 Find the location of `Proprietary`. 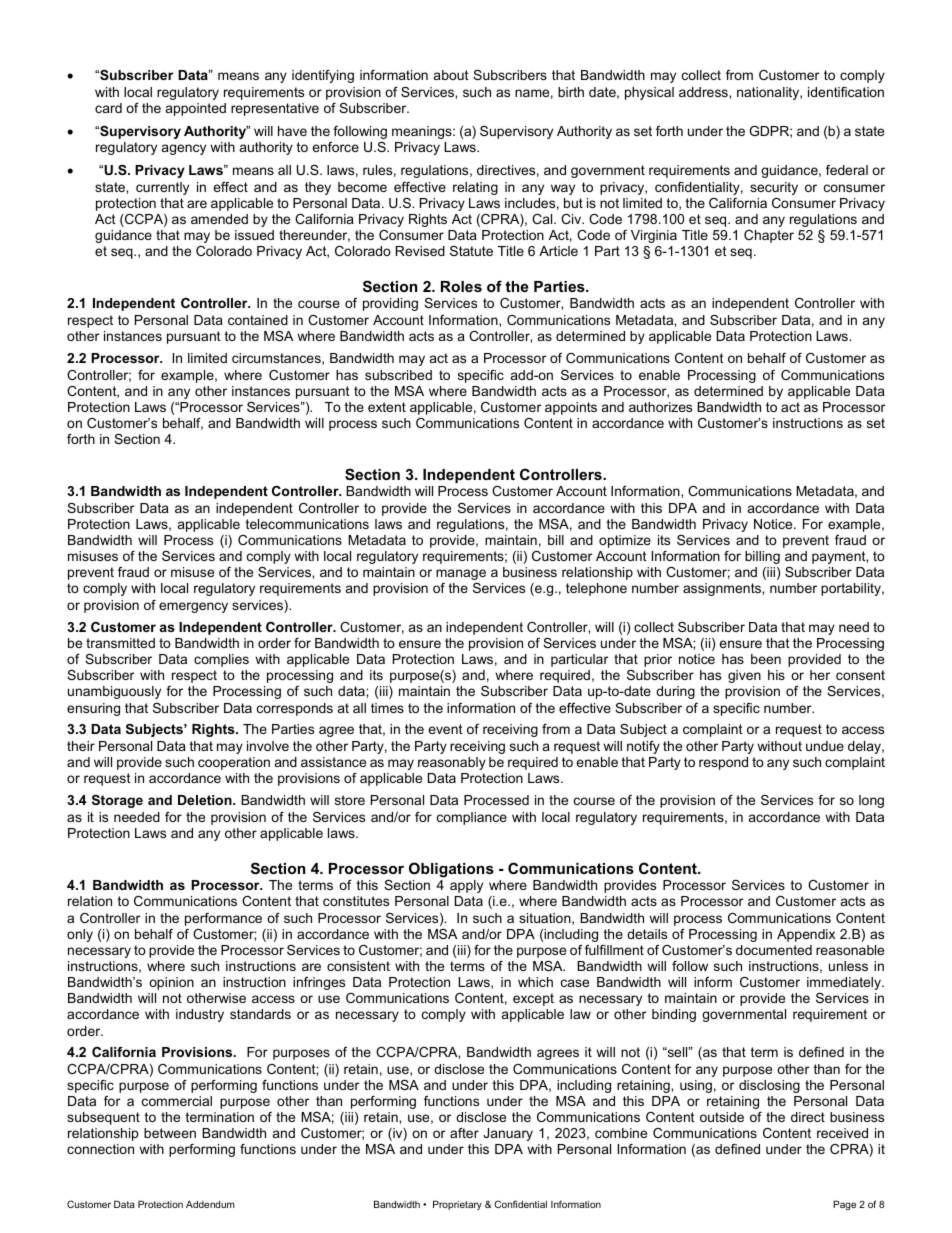

Proprietary is located at coordinates (457, 1205).
